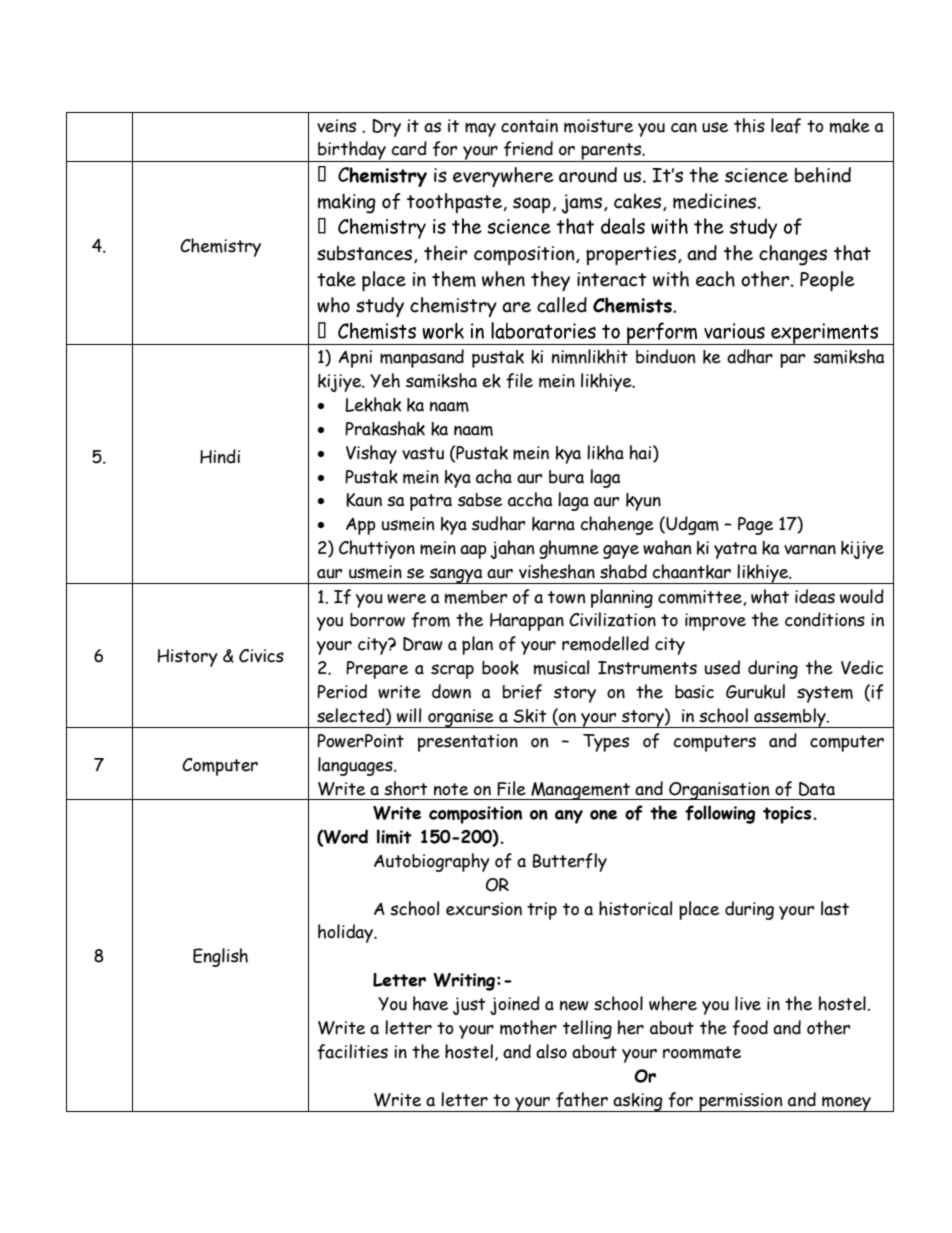 This screenshot has width=952, height=1233. Describe the element at coordinates (562, 305) in the screenshot. I see `called` at that location.
